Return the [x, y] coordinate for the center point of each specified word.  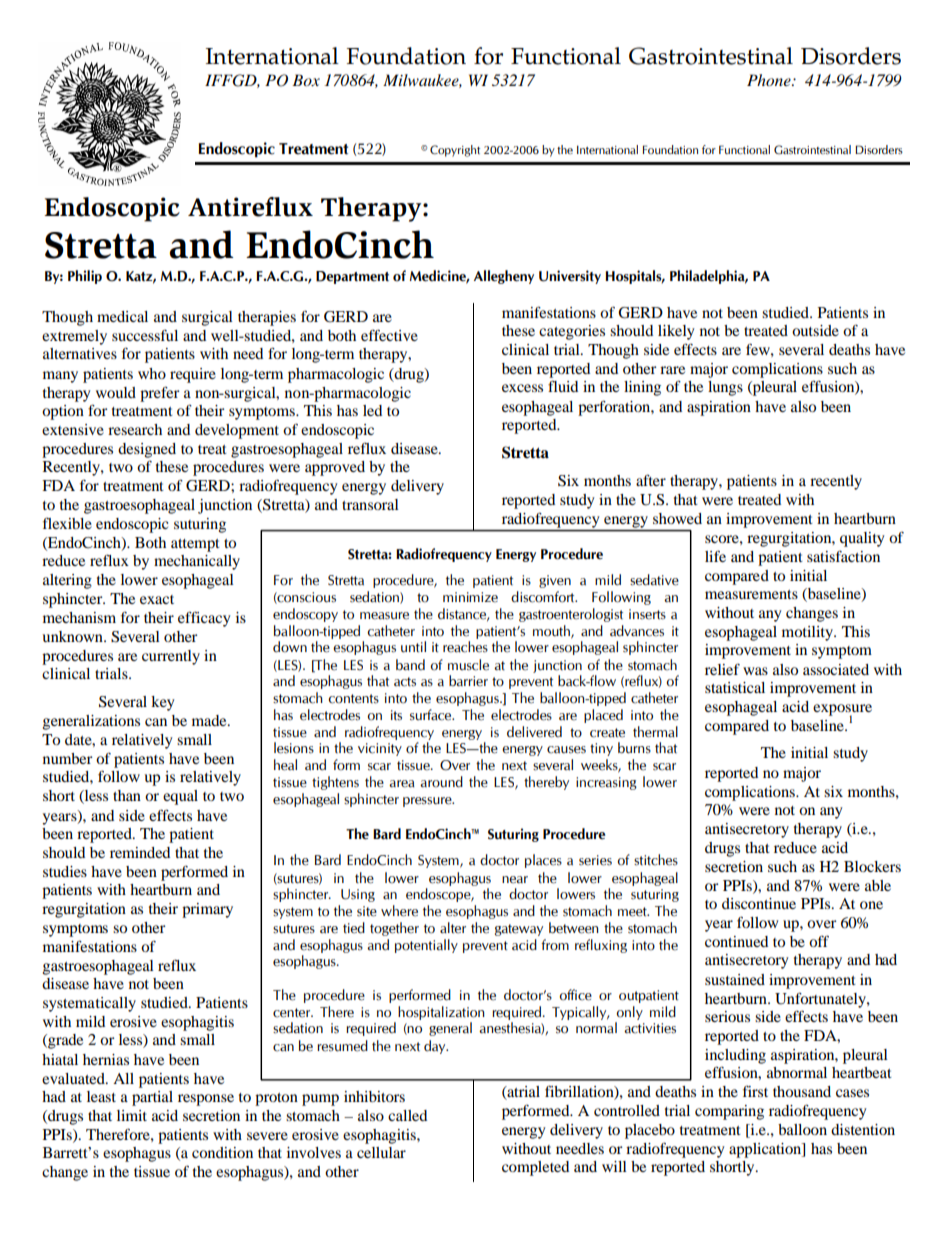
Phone [770, 80]
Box [306, 80]
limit [132, 1115]
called [407, 1115]
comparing [729, 1112]
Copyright [455, 151]
